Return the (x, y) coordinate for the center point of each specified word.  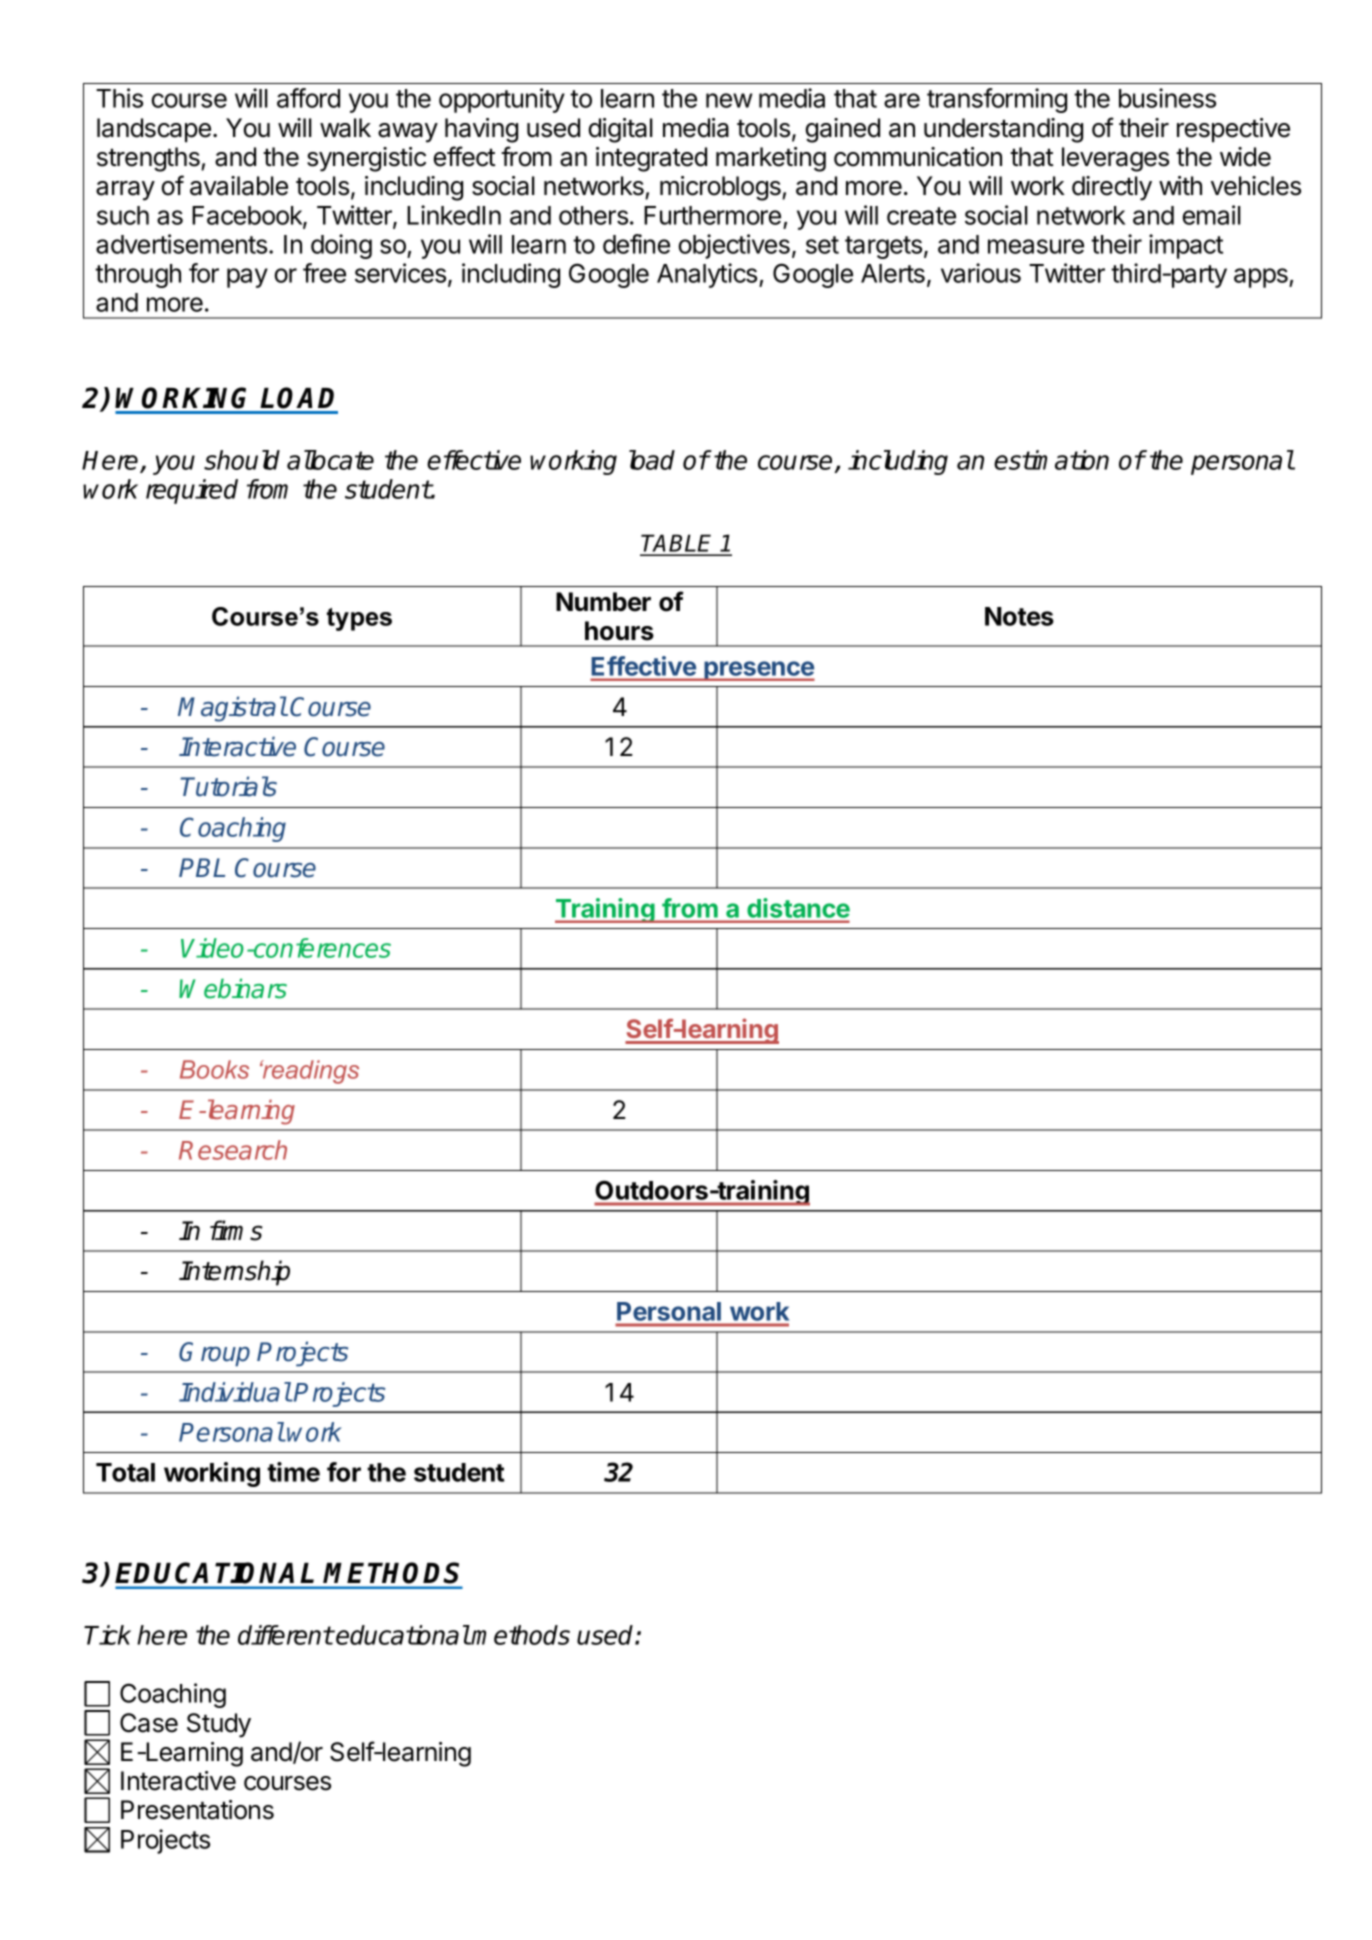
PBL (202, 867)
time (293, 1472)
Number (603, 602)
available (239, 186)
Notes (1019, 616)
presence (758, 671)
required (192, 491)
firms (236, 1230)
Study (219, 1725)
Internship (234, 1273)
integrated (651, 159)
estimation (1051, 460)
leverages (1115, 159)
